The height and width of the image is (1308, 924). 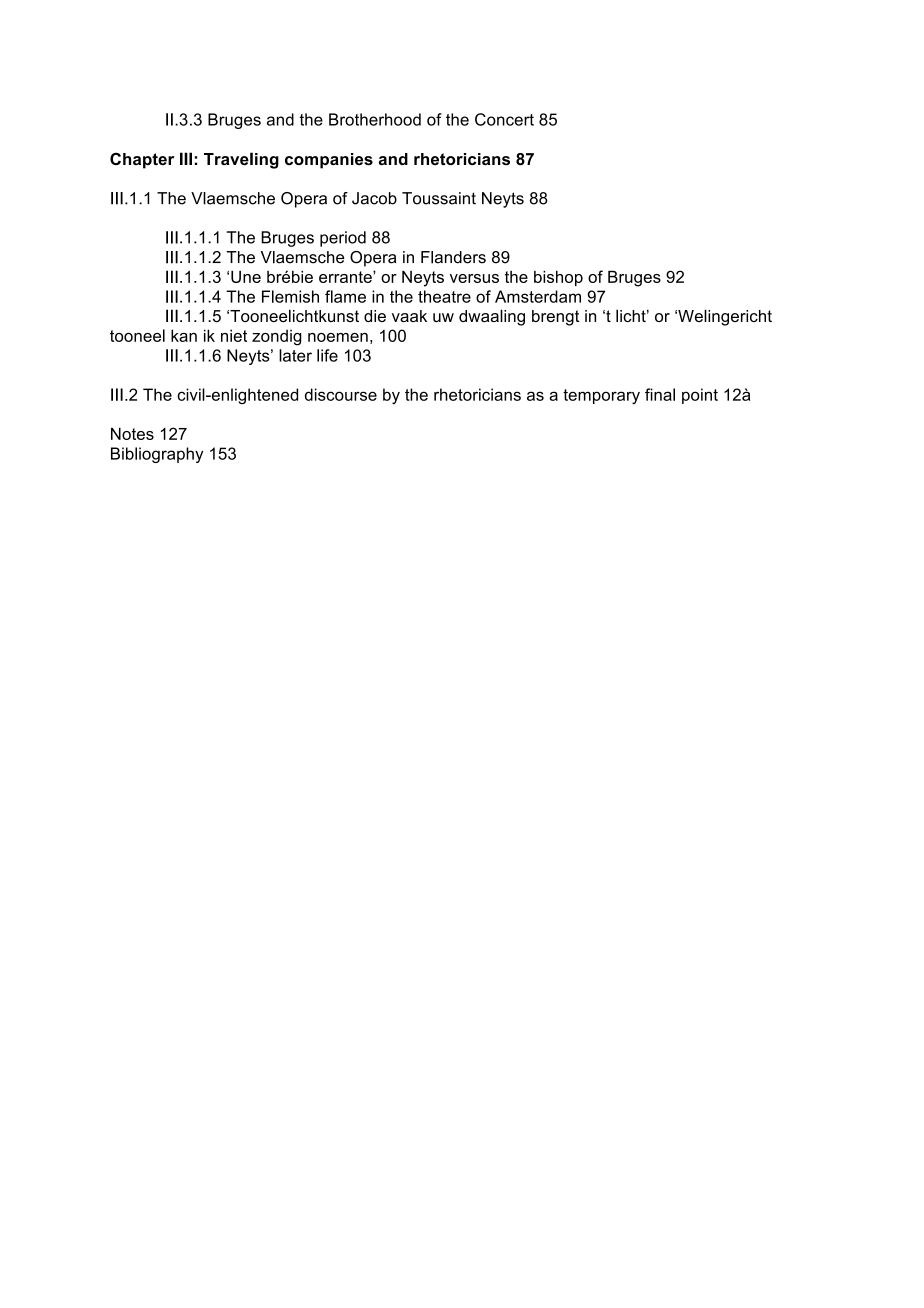 I want to click on versus, so click(x=474, y=278).
